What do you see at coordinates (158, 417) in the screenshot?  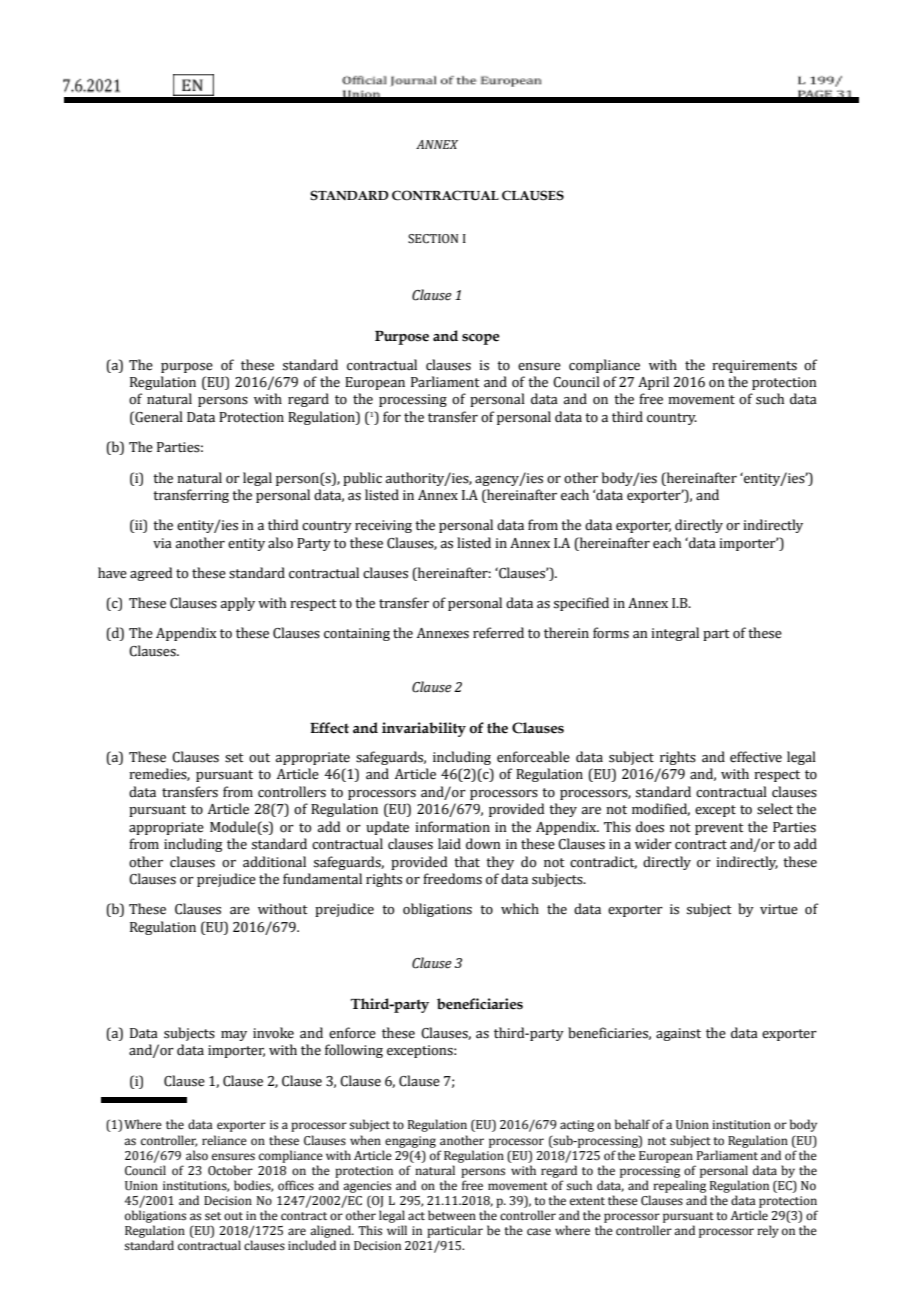 I see `General` at bounding box center [158, 417].
